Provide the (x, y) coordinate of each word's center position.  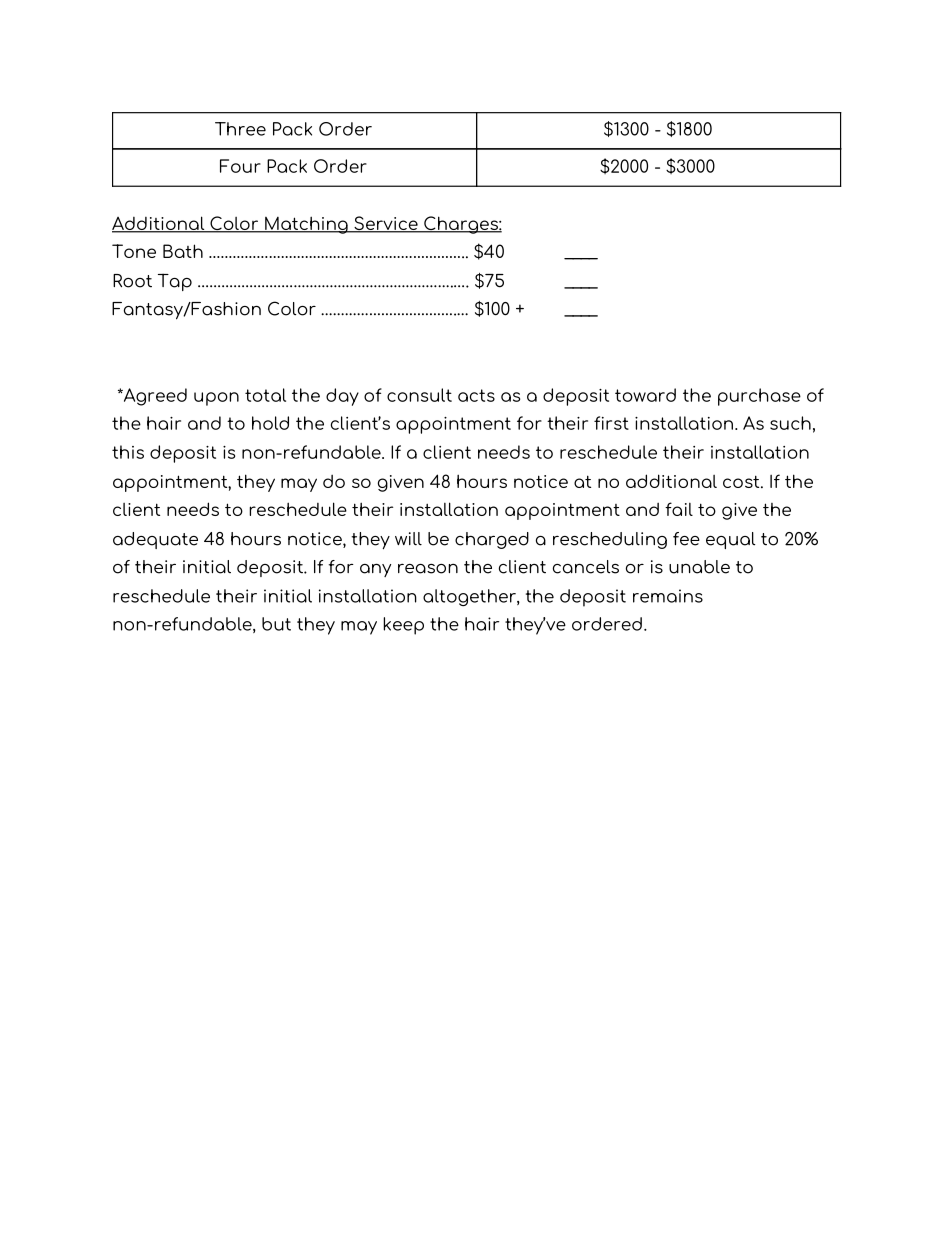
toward (645, 395)
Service (386, 224)
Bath (183, 251)
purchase (759, 397)
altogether (470, 597)
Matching (306, 225)
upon (216, 399)
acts (476, 395)
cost (742, 481)
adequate (155, 540)
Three (240, 129)
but (276, 624)
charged (492, 540)
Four (240, 166)
